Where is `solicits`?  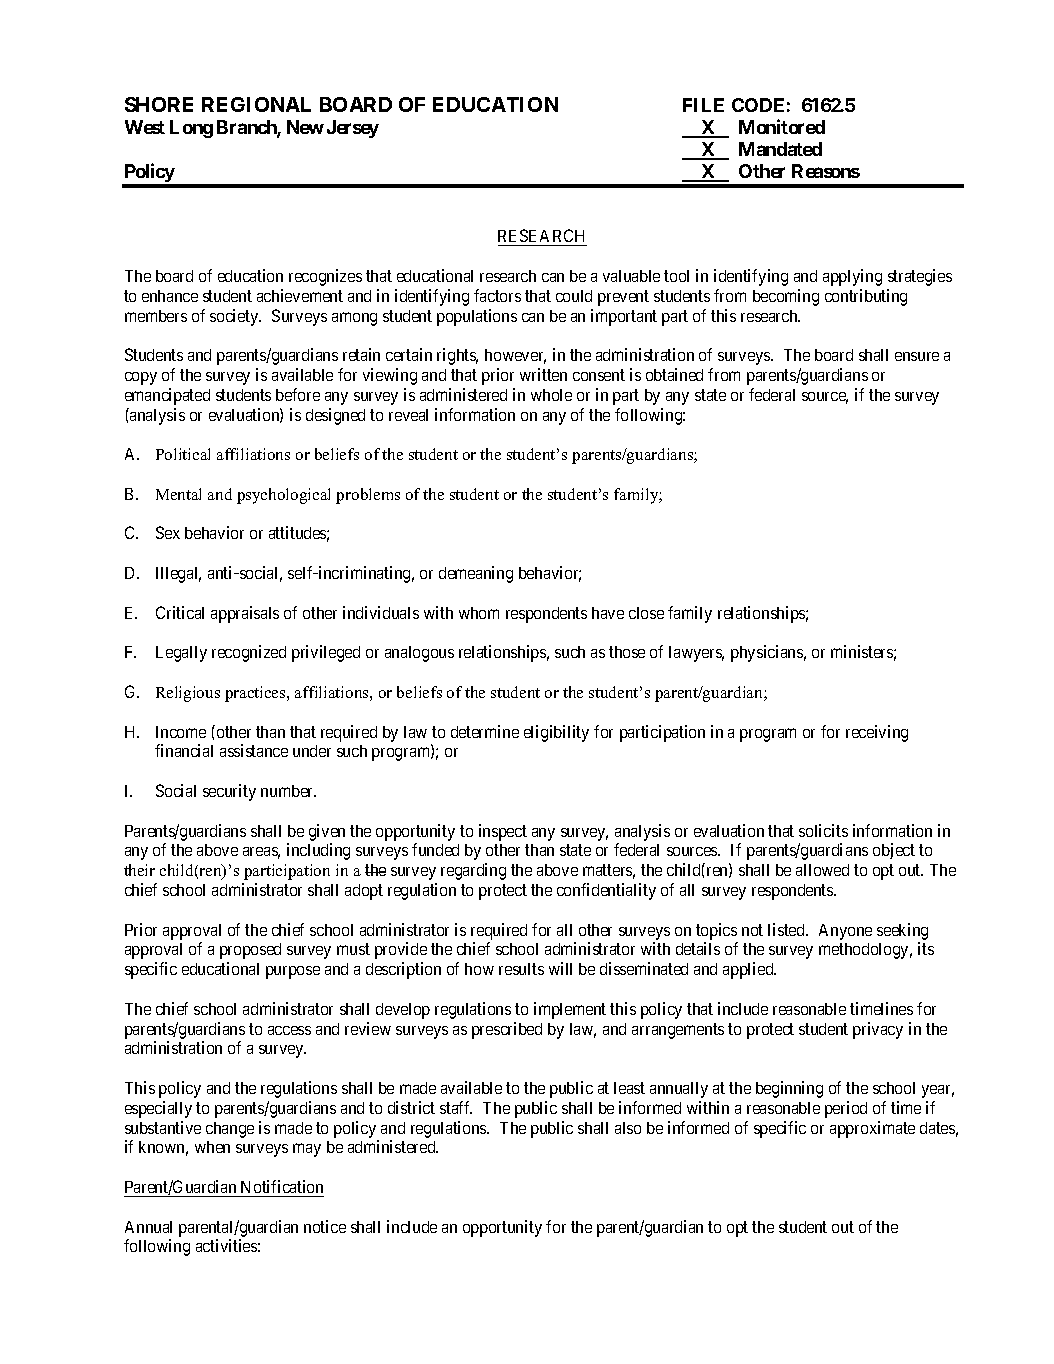 solicits is located at coordinates (823, 830).
